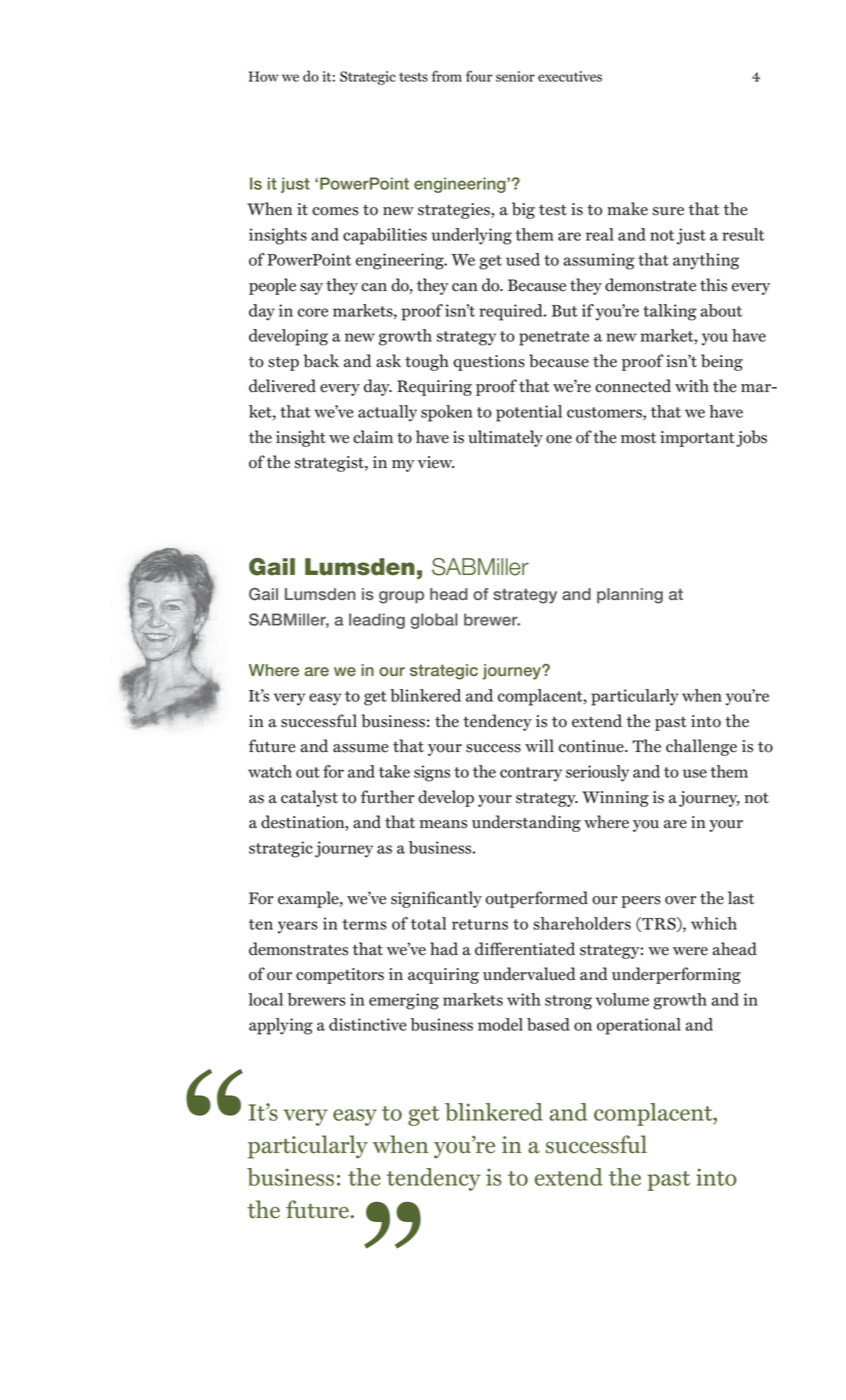 The height and width of the image is (1400, 846). I want to click on catalyst, so click(309, 798).
